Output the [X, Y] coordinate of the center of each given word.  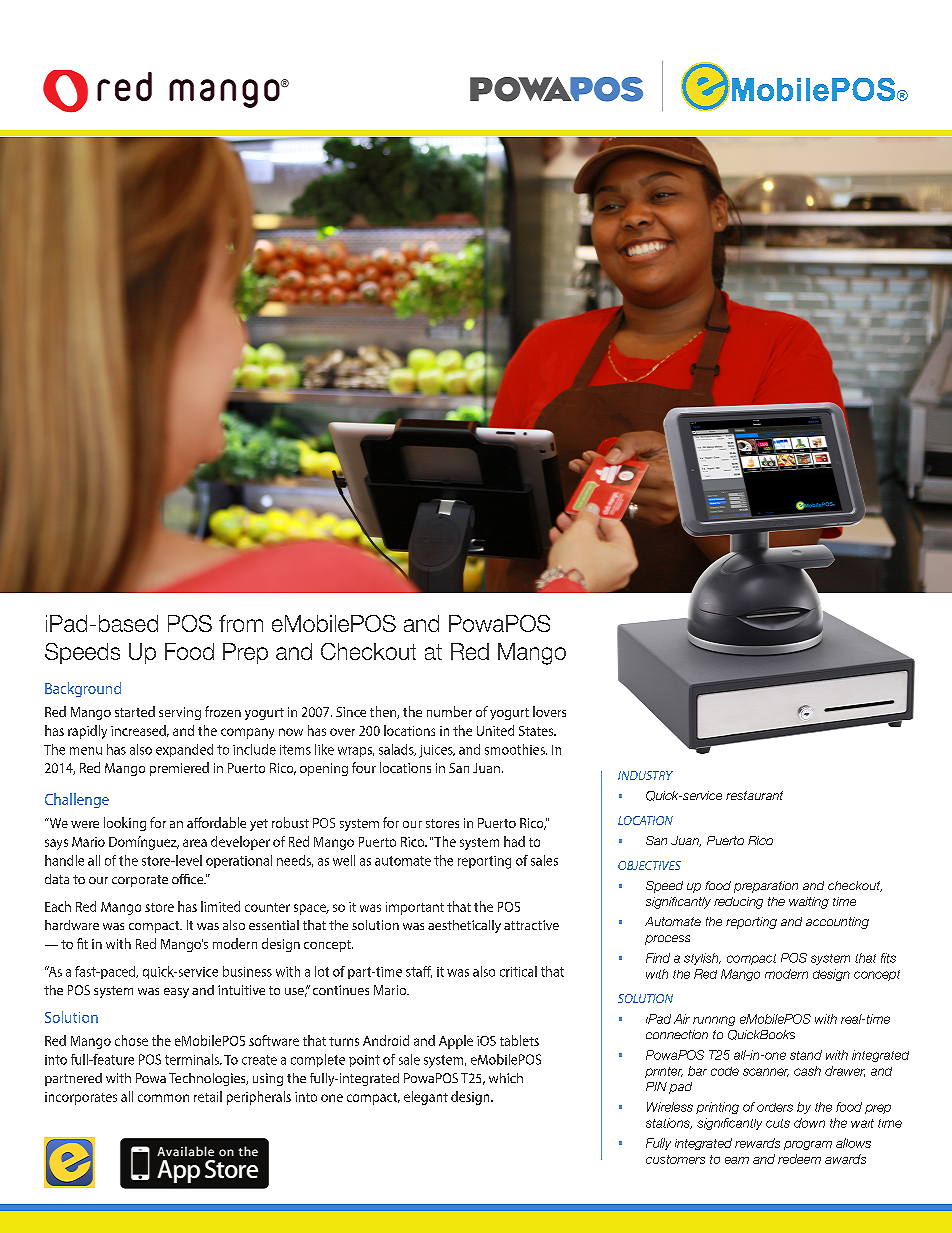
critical [518, 971]
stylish [702, 959]
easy [176, 993]
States [537, 731]
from [241, 623]
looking [125, 824]
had [514, 841]
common [163, 1098]
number [449, 711]
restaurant [754, 795]
